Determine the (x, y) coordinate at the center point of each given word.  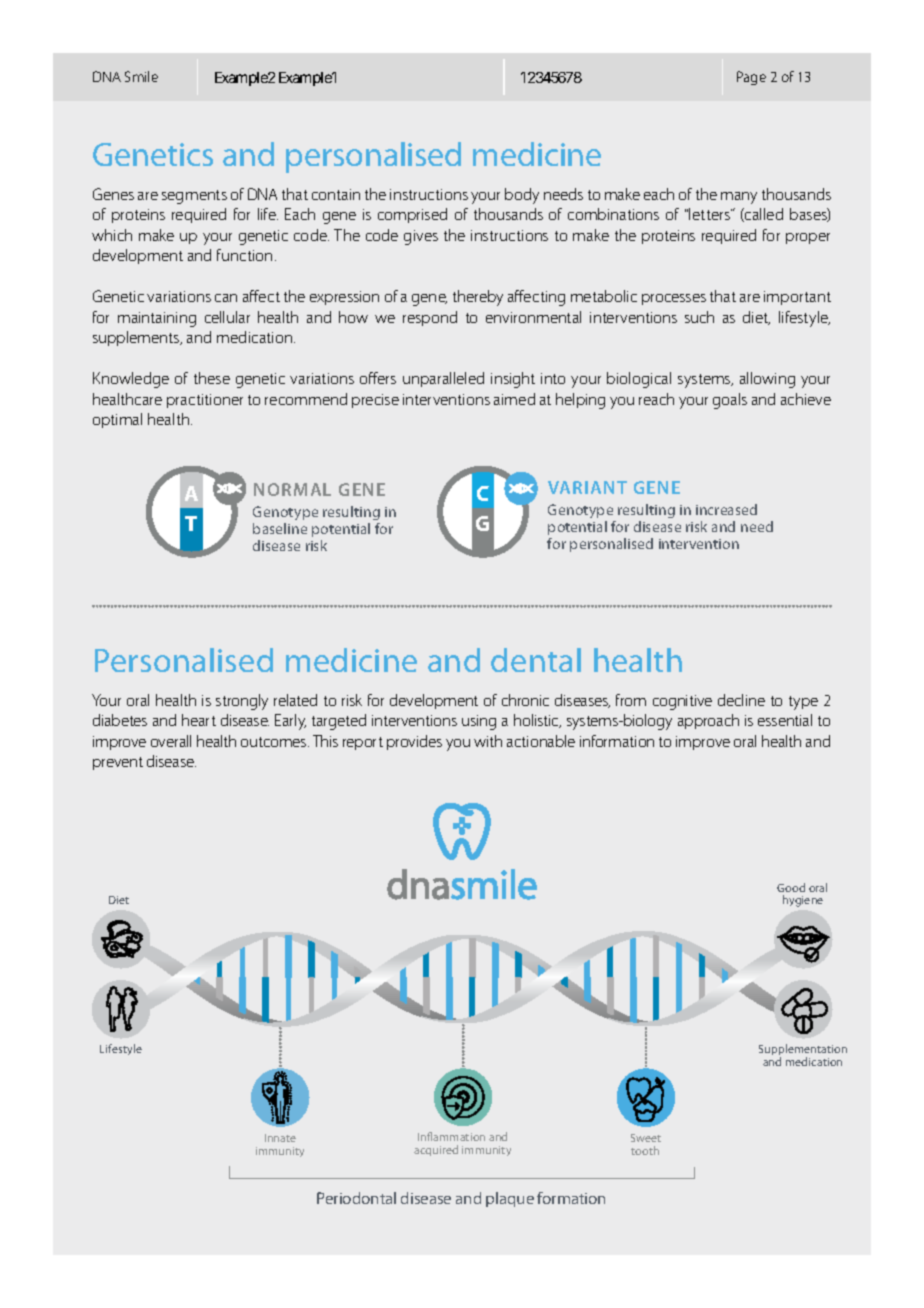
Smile (141, 76)
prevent (118, 763)
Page (751, 78)
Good (791, 887)
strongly (242, 702)
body (522, 196)
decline (741, 700)
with (488, 741)
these (212, 378)
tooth (645, 1150)
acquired (436, 1150)
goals (730, 401)
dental (536, 660)
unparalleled (443, 379)
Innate (280, 1138)
